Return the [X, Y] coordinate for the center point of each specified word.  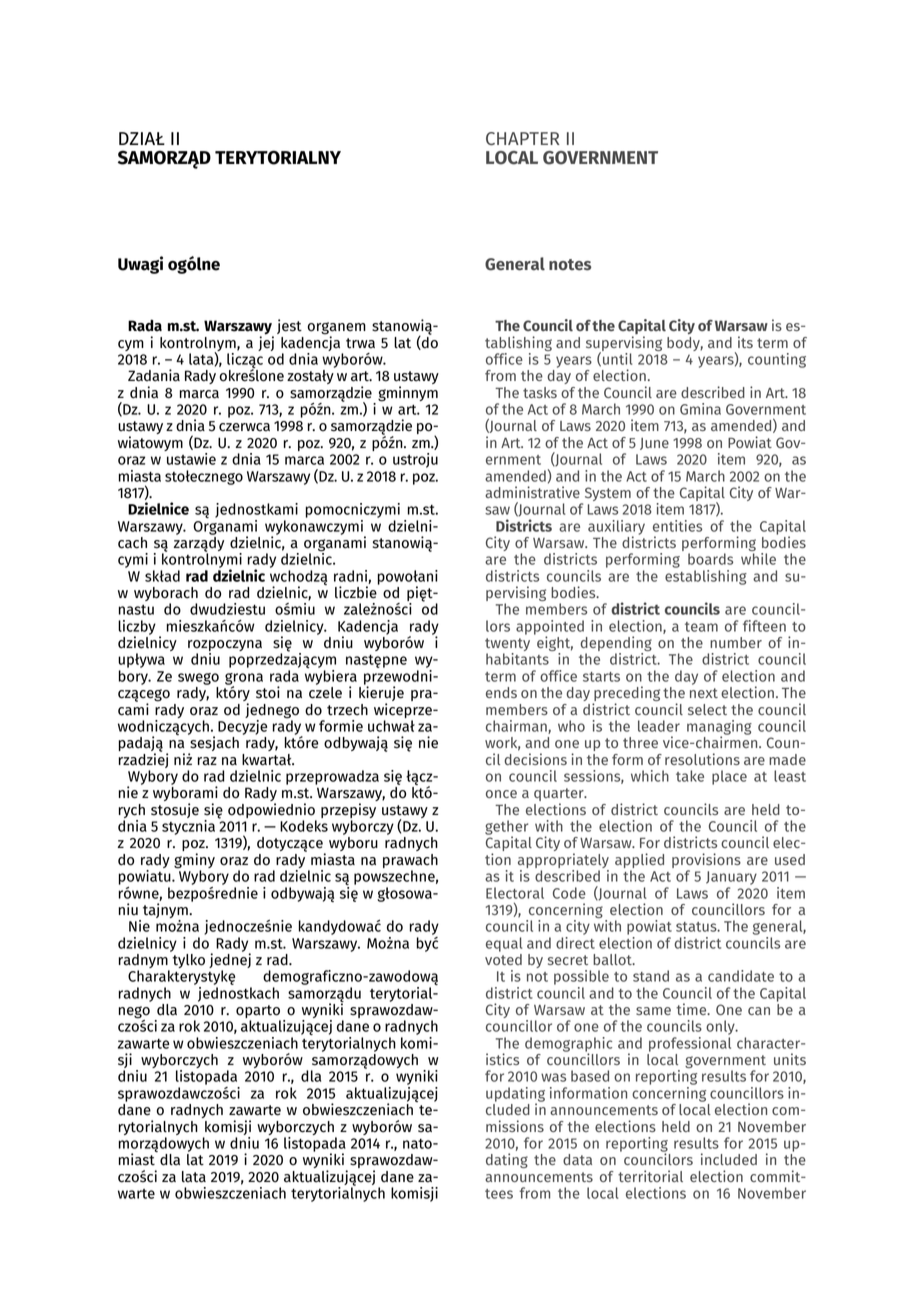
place [729, 777]
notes [570, 265]
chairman [517, 727]
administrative [532, 492]
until [618, 359]
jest [289, 326]
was [553, 1077]
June [654, 444]
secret [568, 960]
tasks [540, 392]
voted [503, 958]
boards [710, 559]
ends [501, 692]
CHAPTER [523, 138]
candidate [741, 976]
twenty [507, 646]
